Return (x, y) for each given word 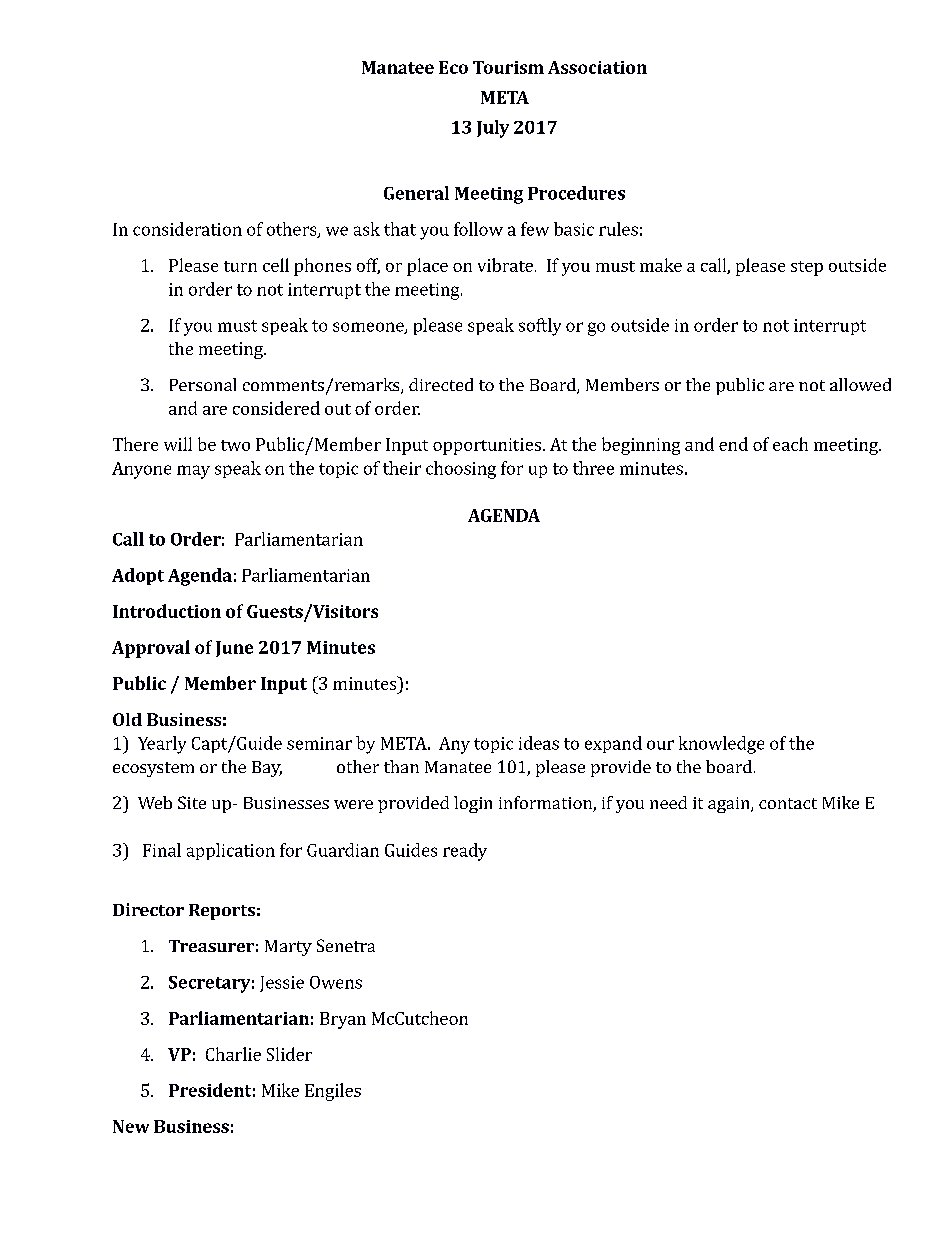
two (235, 445)
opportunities (487, 446)
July (493, 129)
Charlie (233, 1054)
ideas (539, 743)
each (790, 444)
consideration (187, 229)
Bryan (343, 1020)
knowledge (721, 745)
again (730, 805)
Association (597, 67)
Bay (267, 769)
